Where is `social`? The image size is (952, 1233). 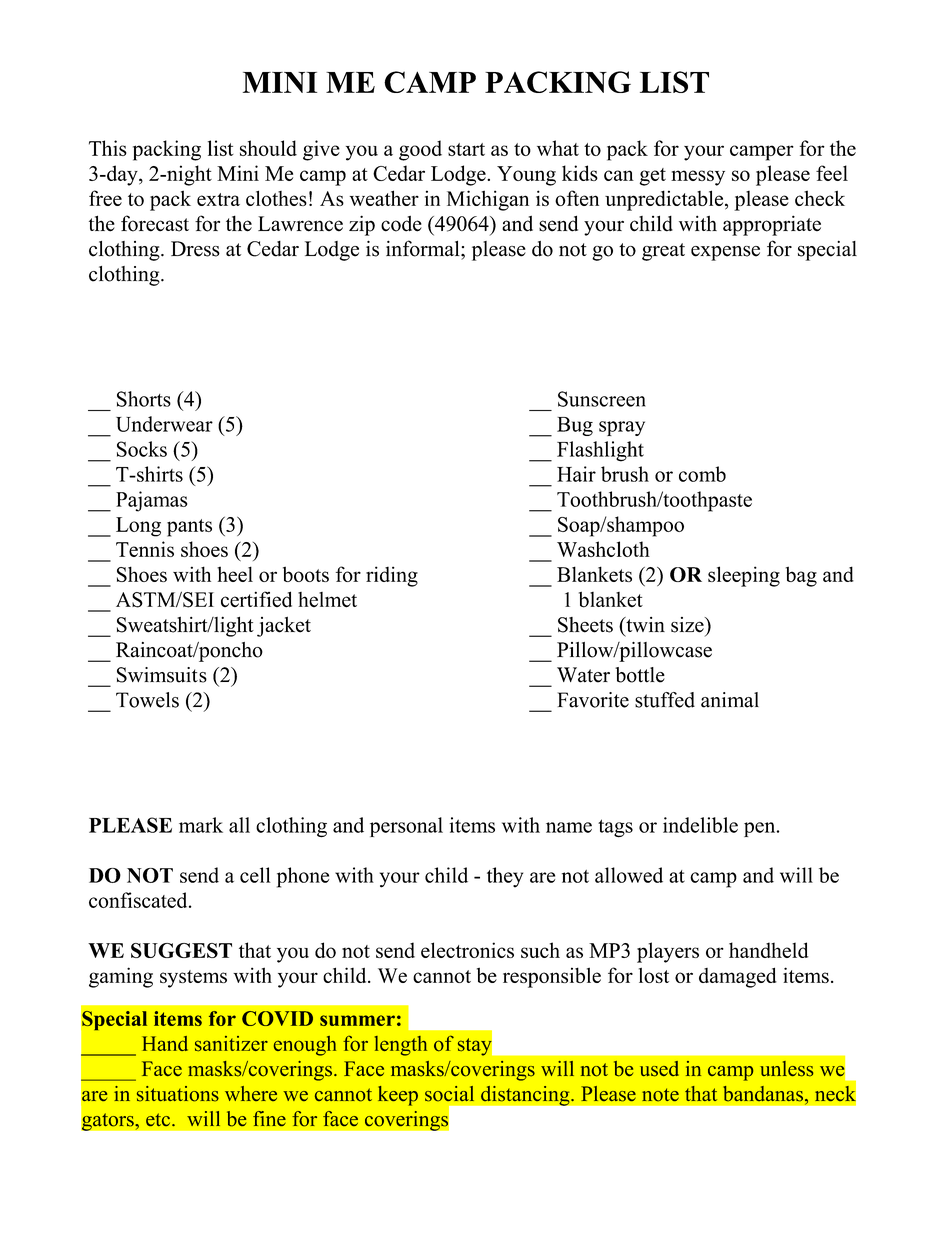 social is located at coordinates (449, 1094).
